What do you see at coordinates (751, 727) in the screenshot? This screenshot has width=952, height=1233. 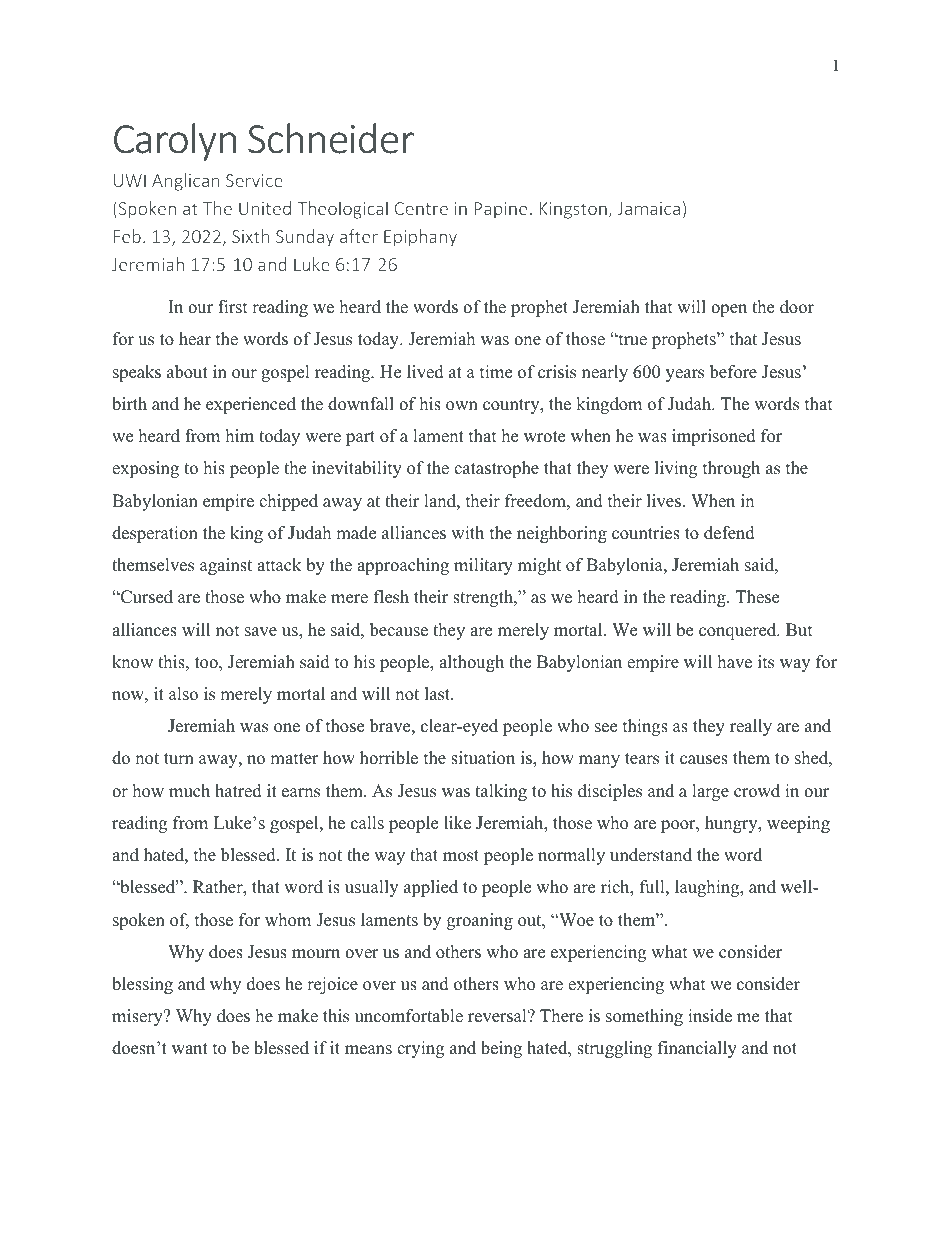 I see `really` at bounding box center [751, 727].
